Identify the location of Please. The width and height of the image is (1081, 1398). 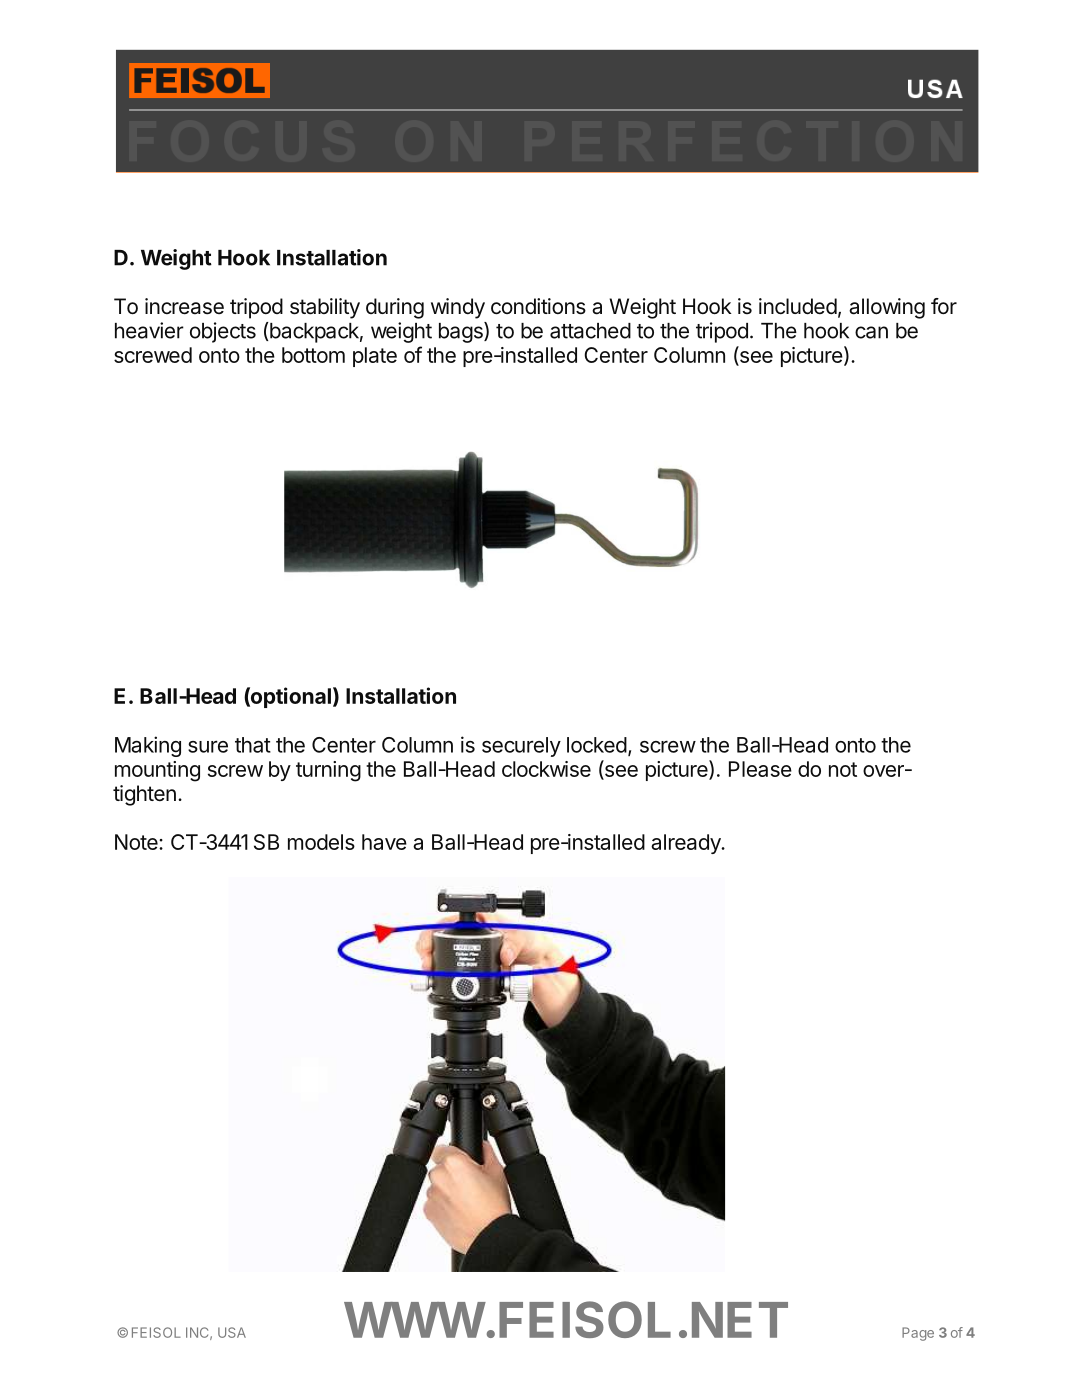
(760, 769).
